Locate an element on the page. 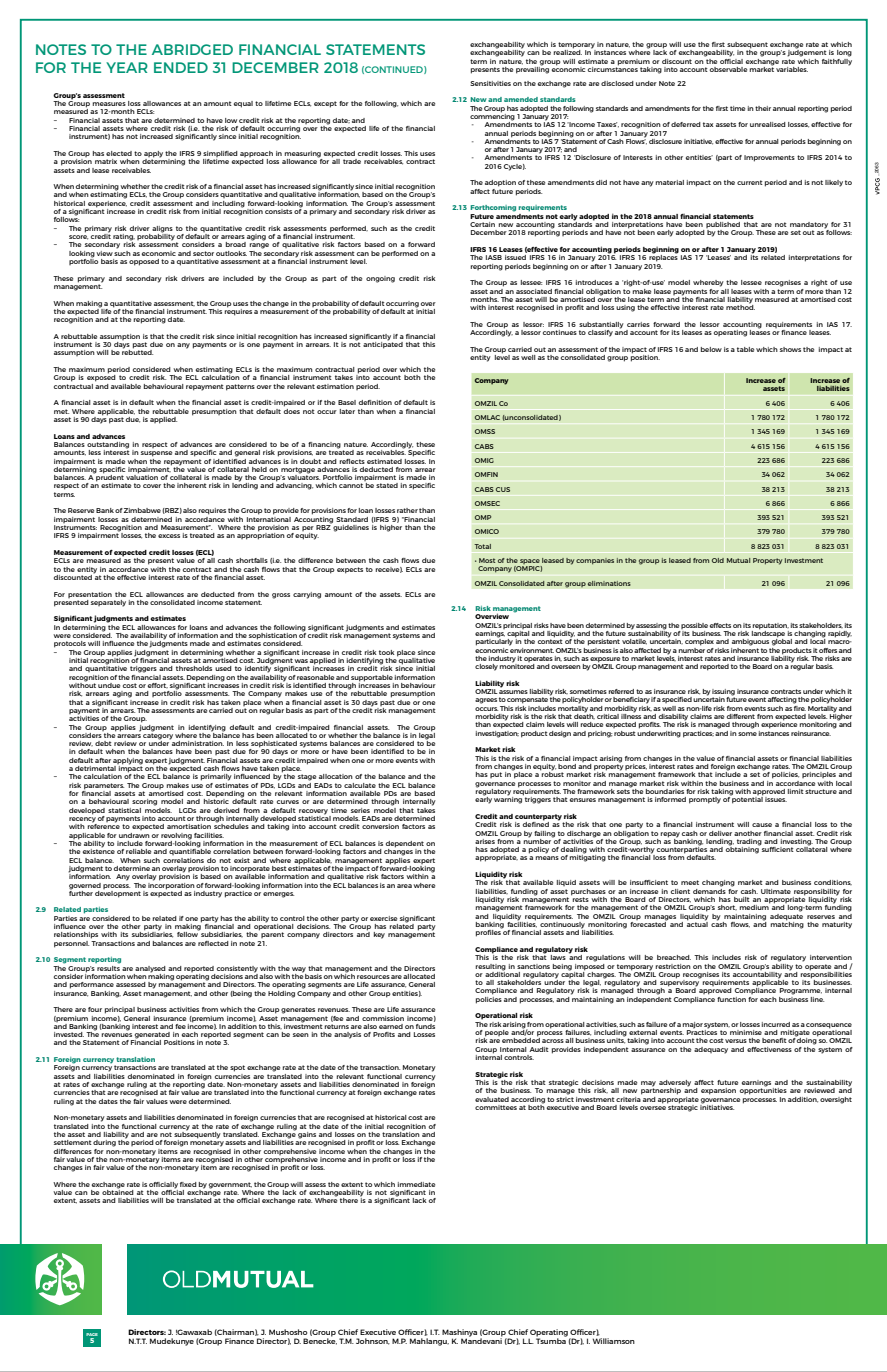 This image has width=887, height=1372. below is located at coordinates (711, 349).
